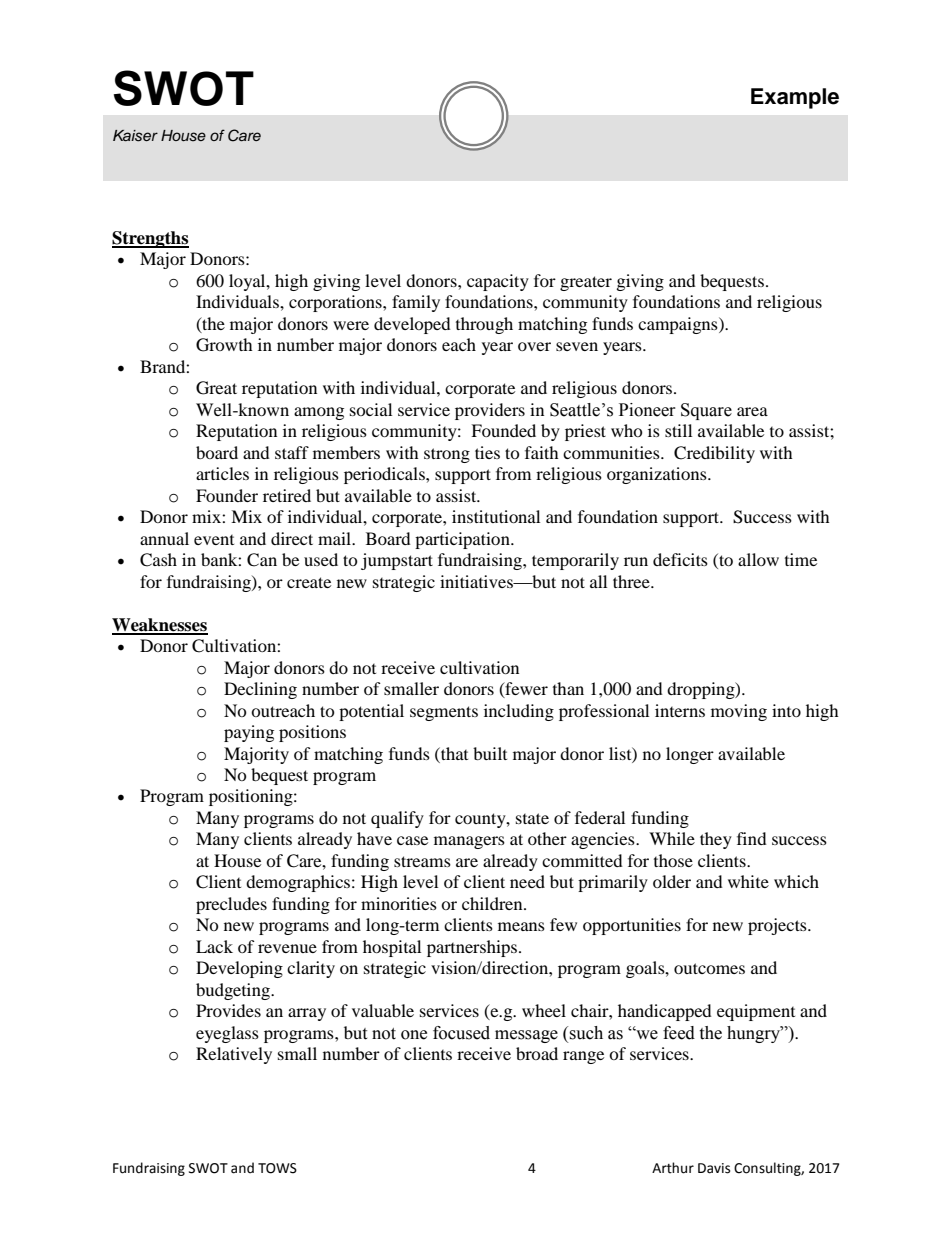  I want to click on Kaiser, so click(135, 136).
